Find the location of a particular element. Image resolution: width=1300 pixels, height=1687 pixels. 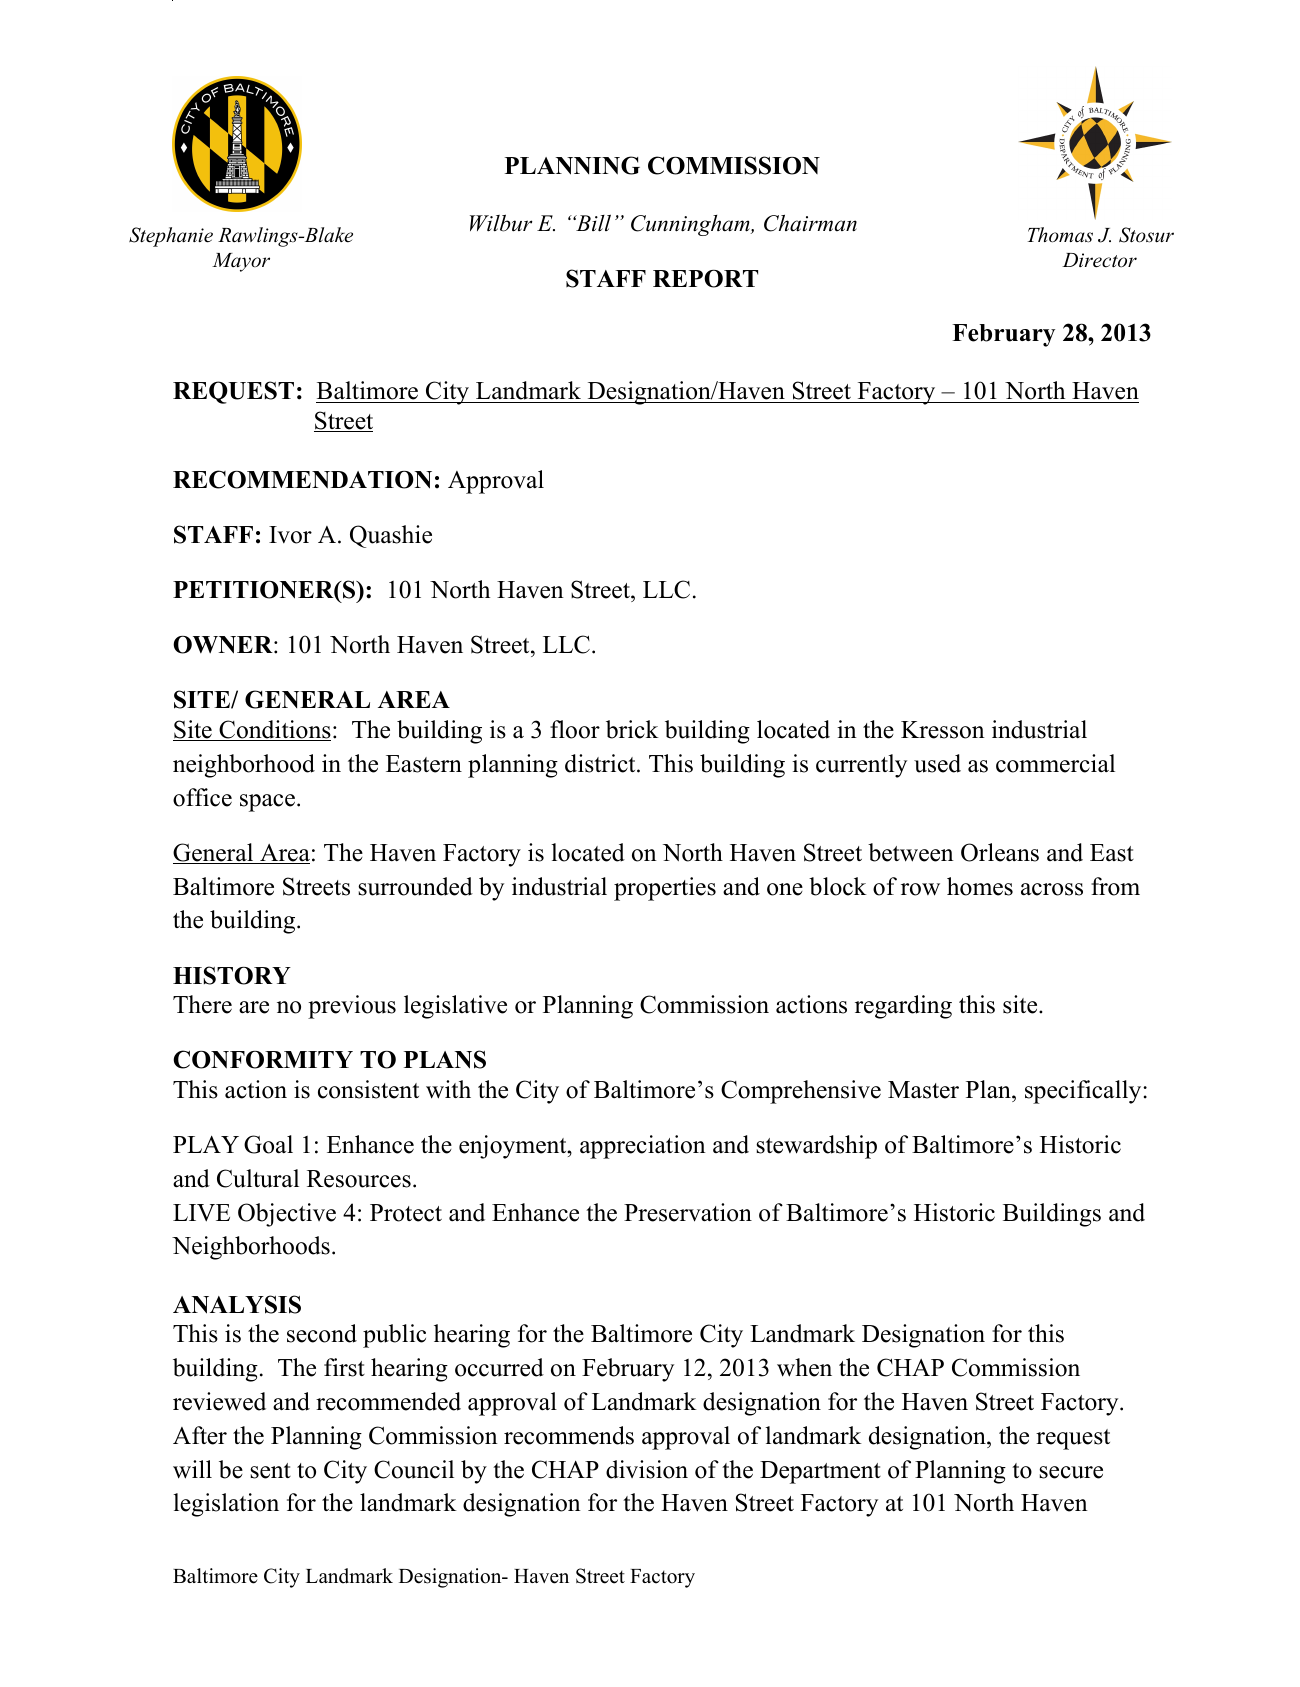

Ivor is located at coordinates (290, 535).
